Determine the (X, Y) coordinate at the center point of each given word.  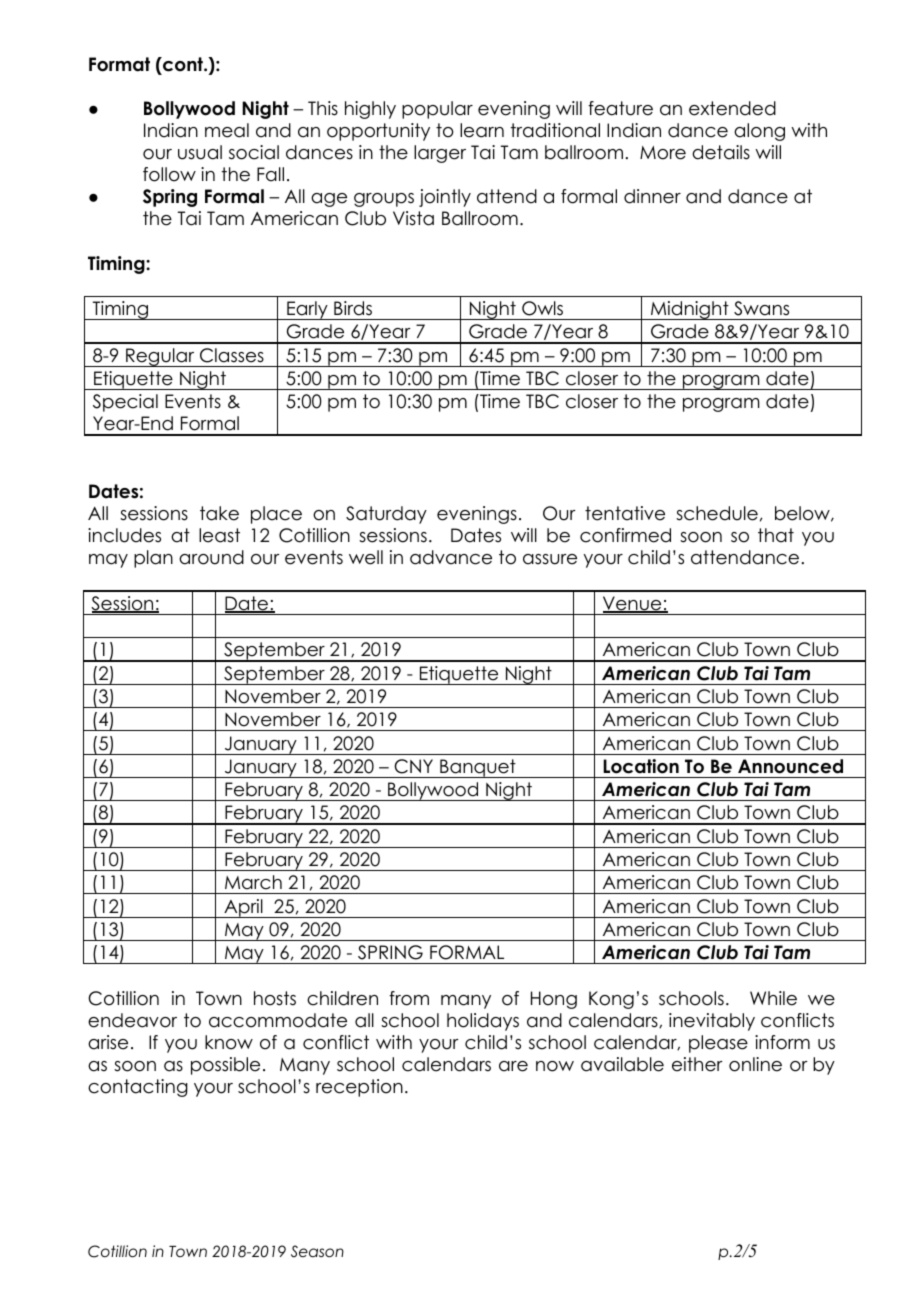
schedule (717, 513)
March (253, 882)
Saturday (386, 515)
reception (359, 1088)
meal (227, 130)
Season (317, 1251)
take (219, 513)
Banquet (478, 768)
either (697, 1064)
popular (437, 110)
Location (641, 766)
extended (732, 108)
